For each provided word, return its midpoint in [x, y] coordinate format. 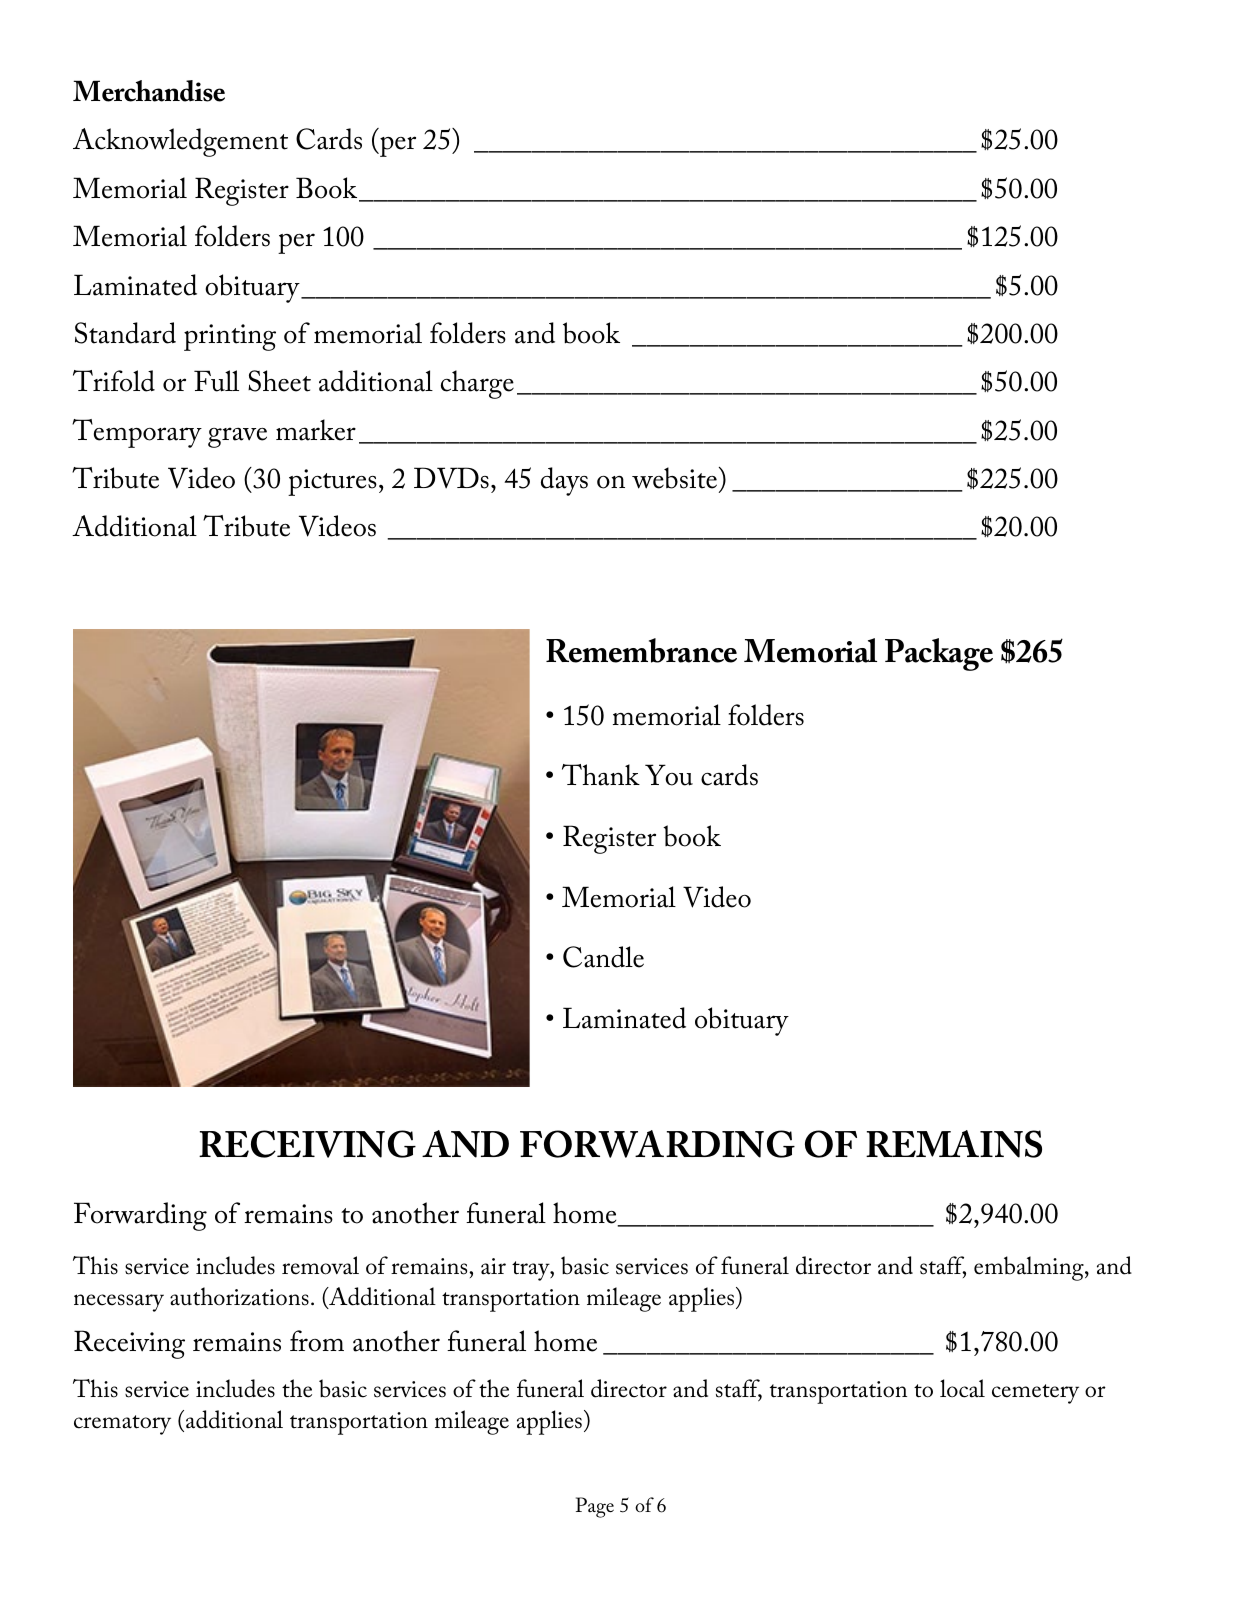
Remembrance [641, 650]
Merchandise [149, 91]
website [676, 478]
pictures [332, 482]
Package [939, 654]
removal [320, 1265]
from [317, 1341]
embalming [1030, 1268]
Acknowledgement [180, 142]
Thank [601, 775]
